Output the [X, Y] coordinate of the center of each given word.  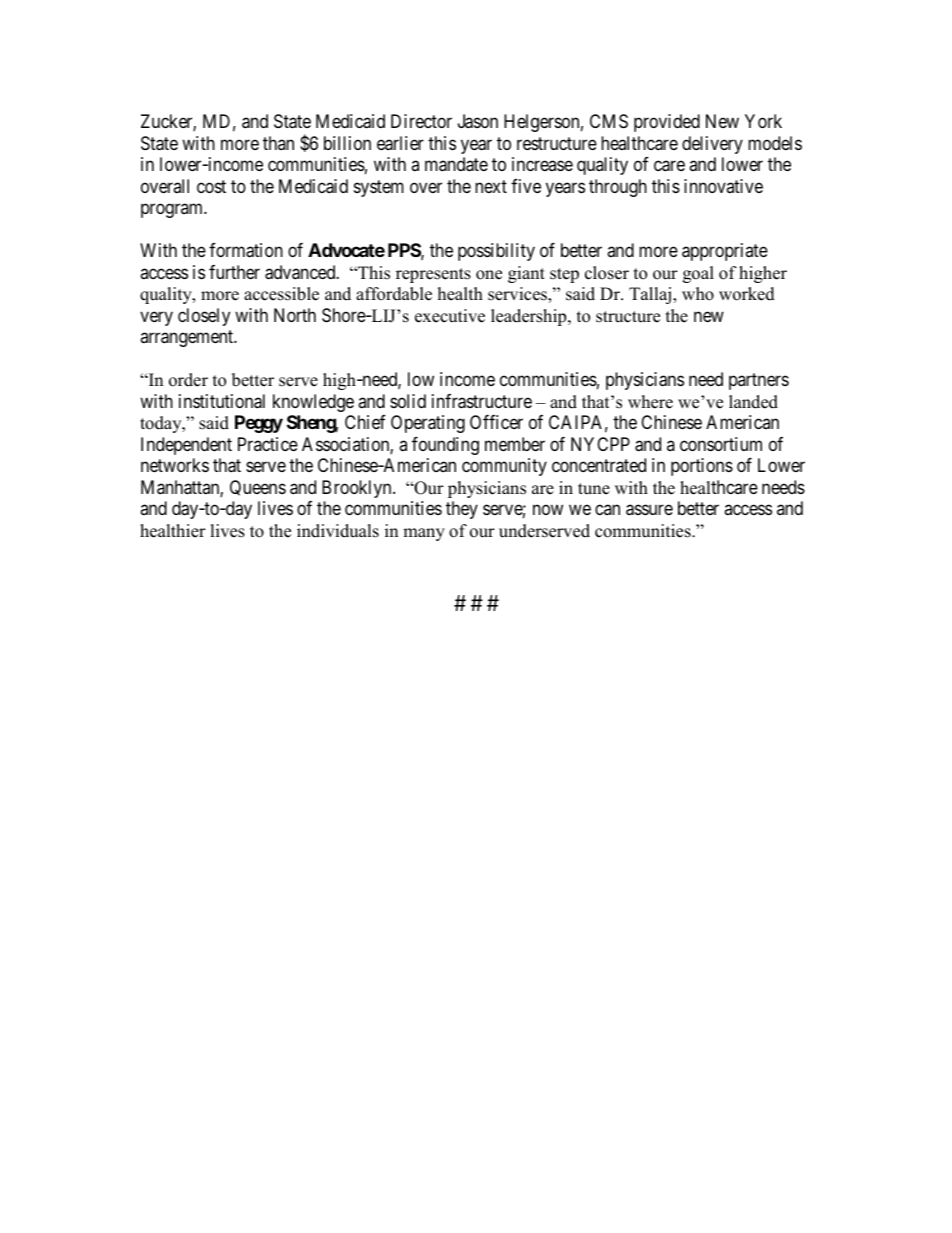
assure [649, 510]
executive [450, 316]
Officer [496, 422]
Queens [258, 488]
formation [246, 250]
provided [667, 123]
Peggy [259, 424]
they [462, 510]
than [278, 143]
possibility [496, 252]
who [698, 294]
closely [204, 317]
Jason [478, 121]
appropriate [725, 252]
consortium [721, 444]
